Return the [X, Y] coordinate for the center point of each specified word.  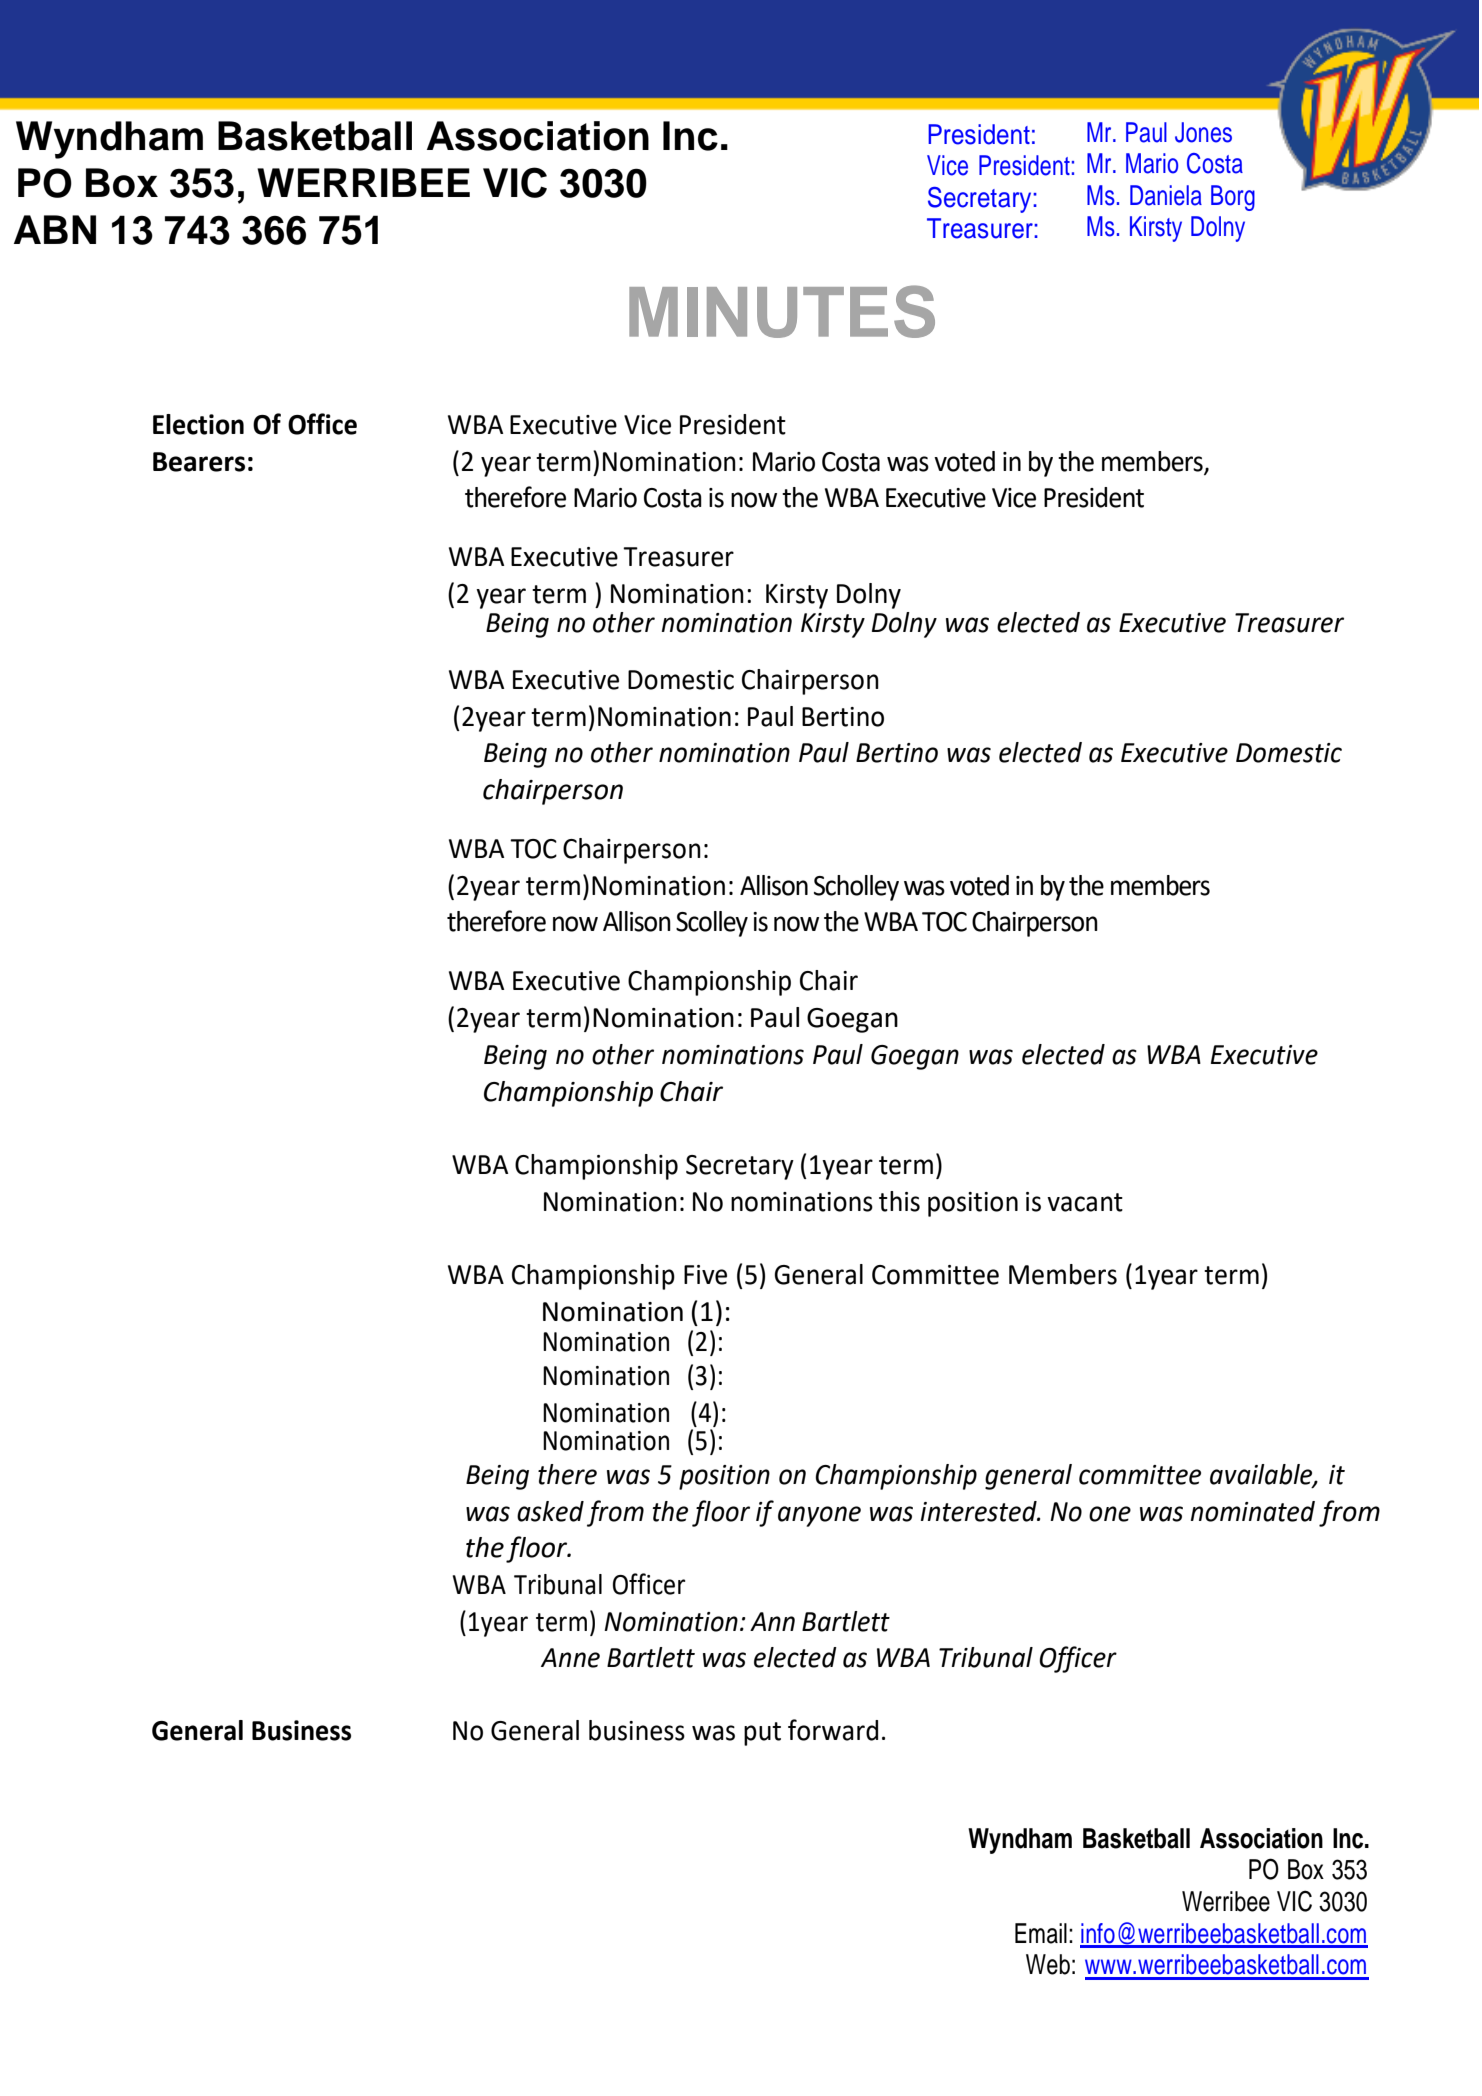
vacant [1085, 1202]
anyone [819, 1516]
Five [705, 1275]
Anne [570, 1658]
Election [198, 424]
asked [550, 1511]
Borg [1233, 198]
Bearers [199, 462]
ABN [55, 229]
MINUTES [782, 311]
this [899, 1201]
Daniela [1166, 195]
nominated [1253, 1511]
